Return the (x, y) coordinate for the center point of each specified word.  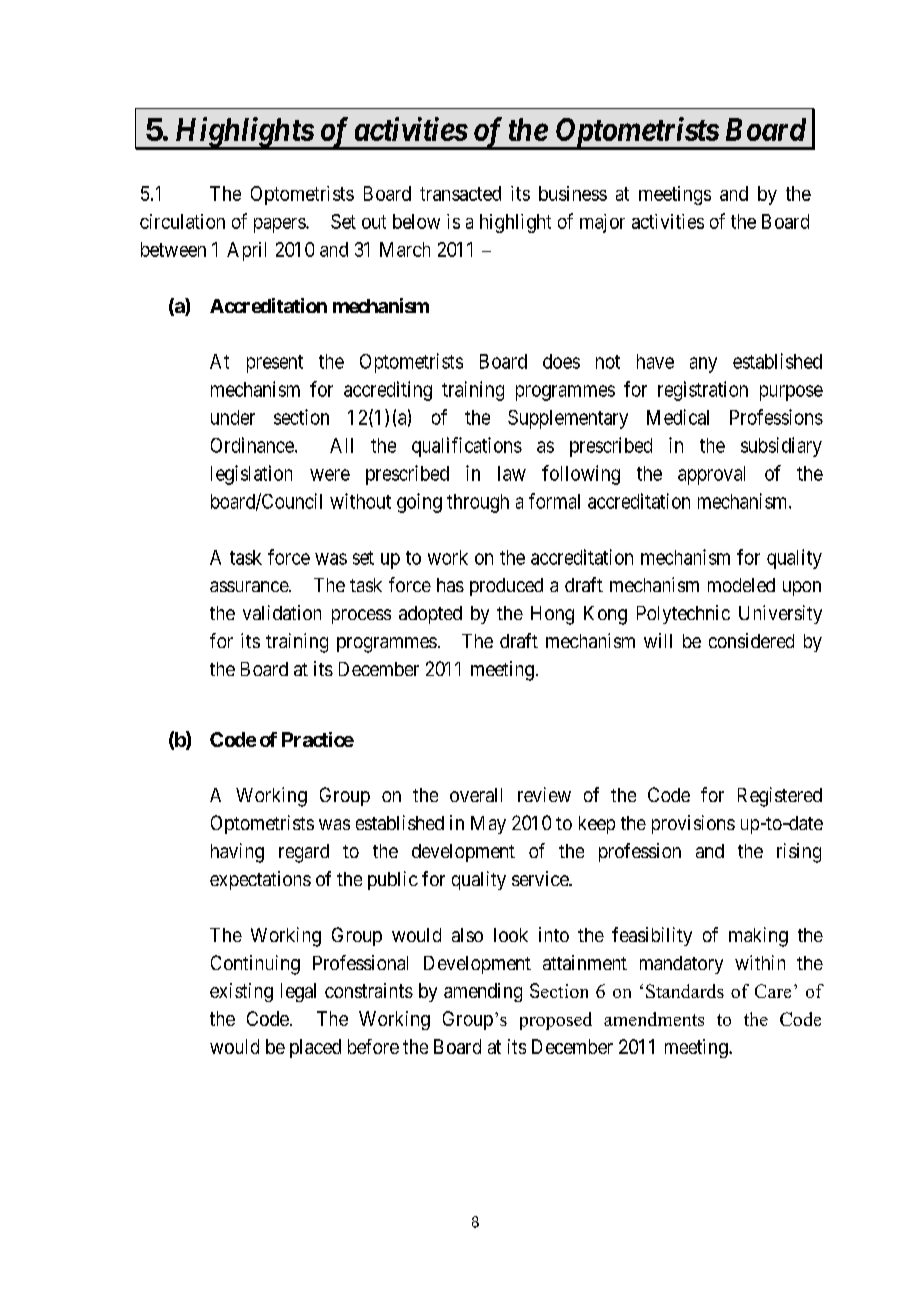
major (602, 223)
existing (241, 992)
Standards (685, 991)
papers (280, 225)
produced (506, 587)
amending (483, 992)
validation (282, 612)
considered (751, 640)
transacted (460, 193)
